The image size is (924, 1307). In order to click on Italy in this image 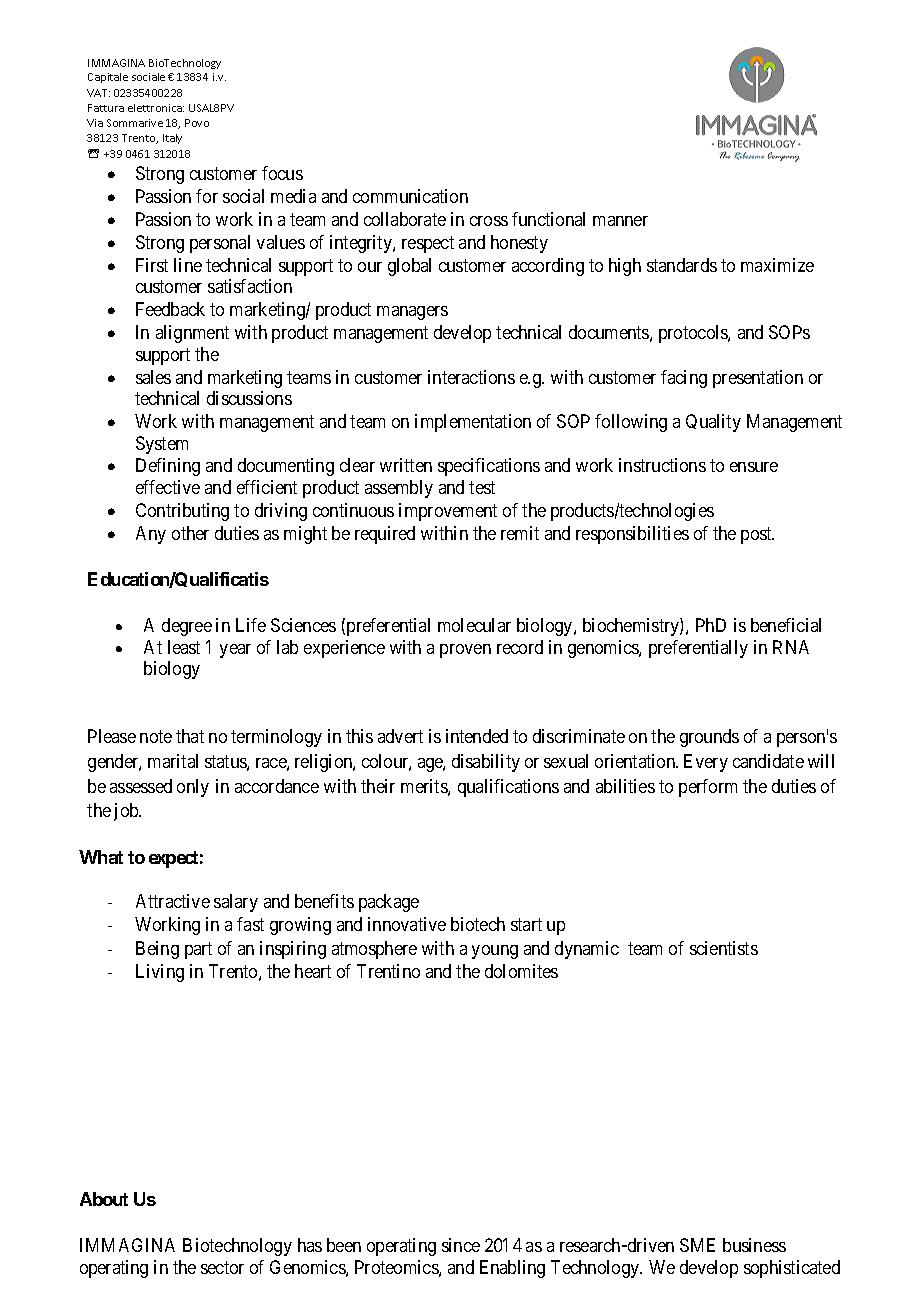, I will do `click(172, 139)`.
